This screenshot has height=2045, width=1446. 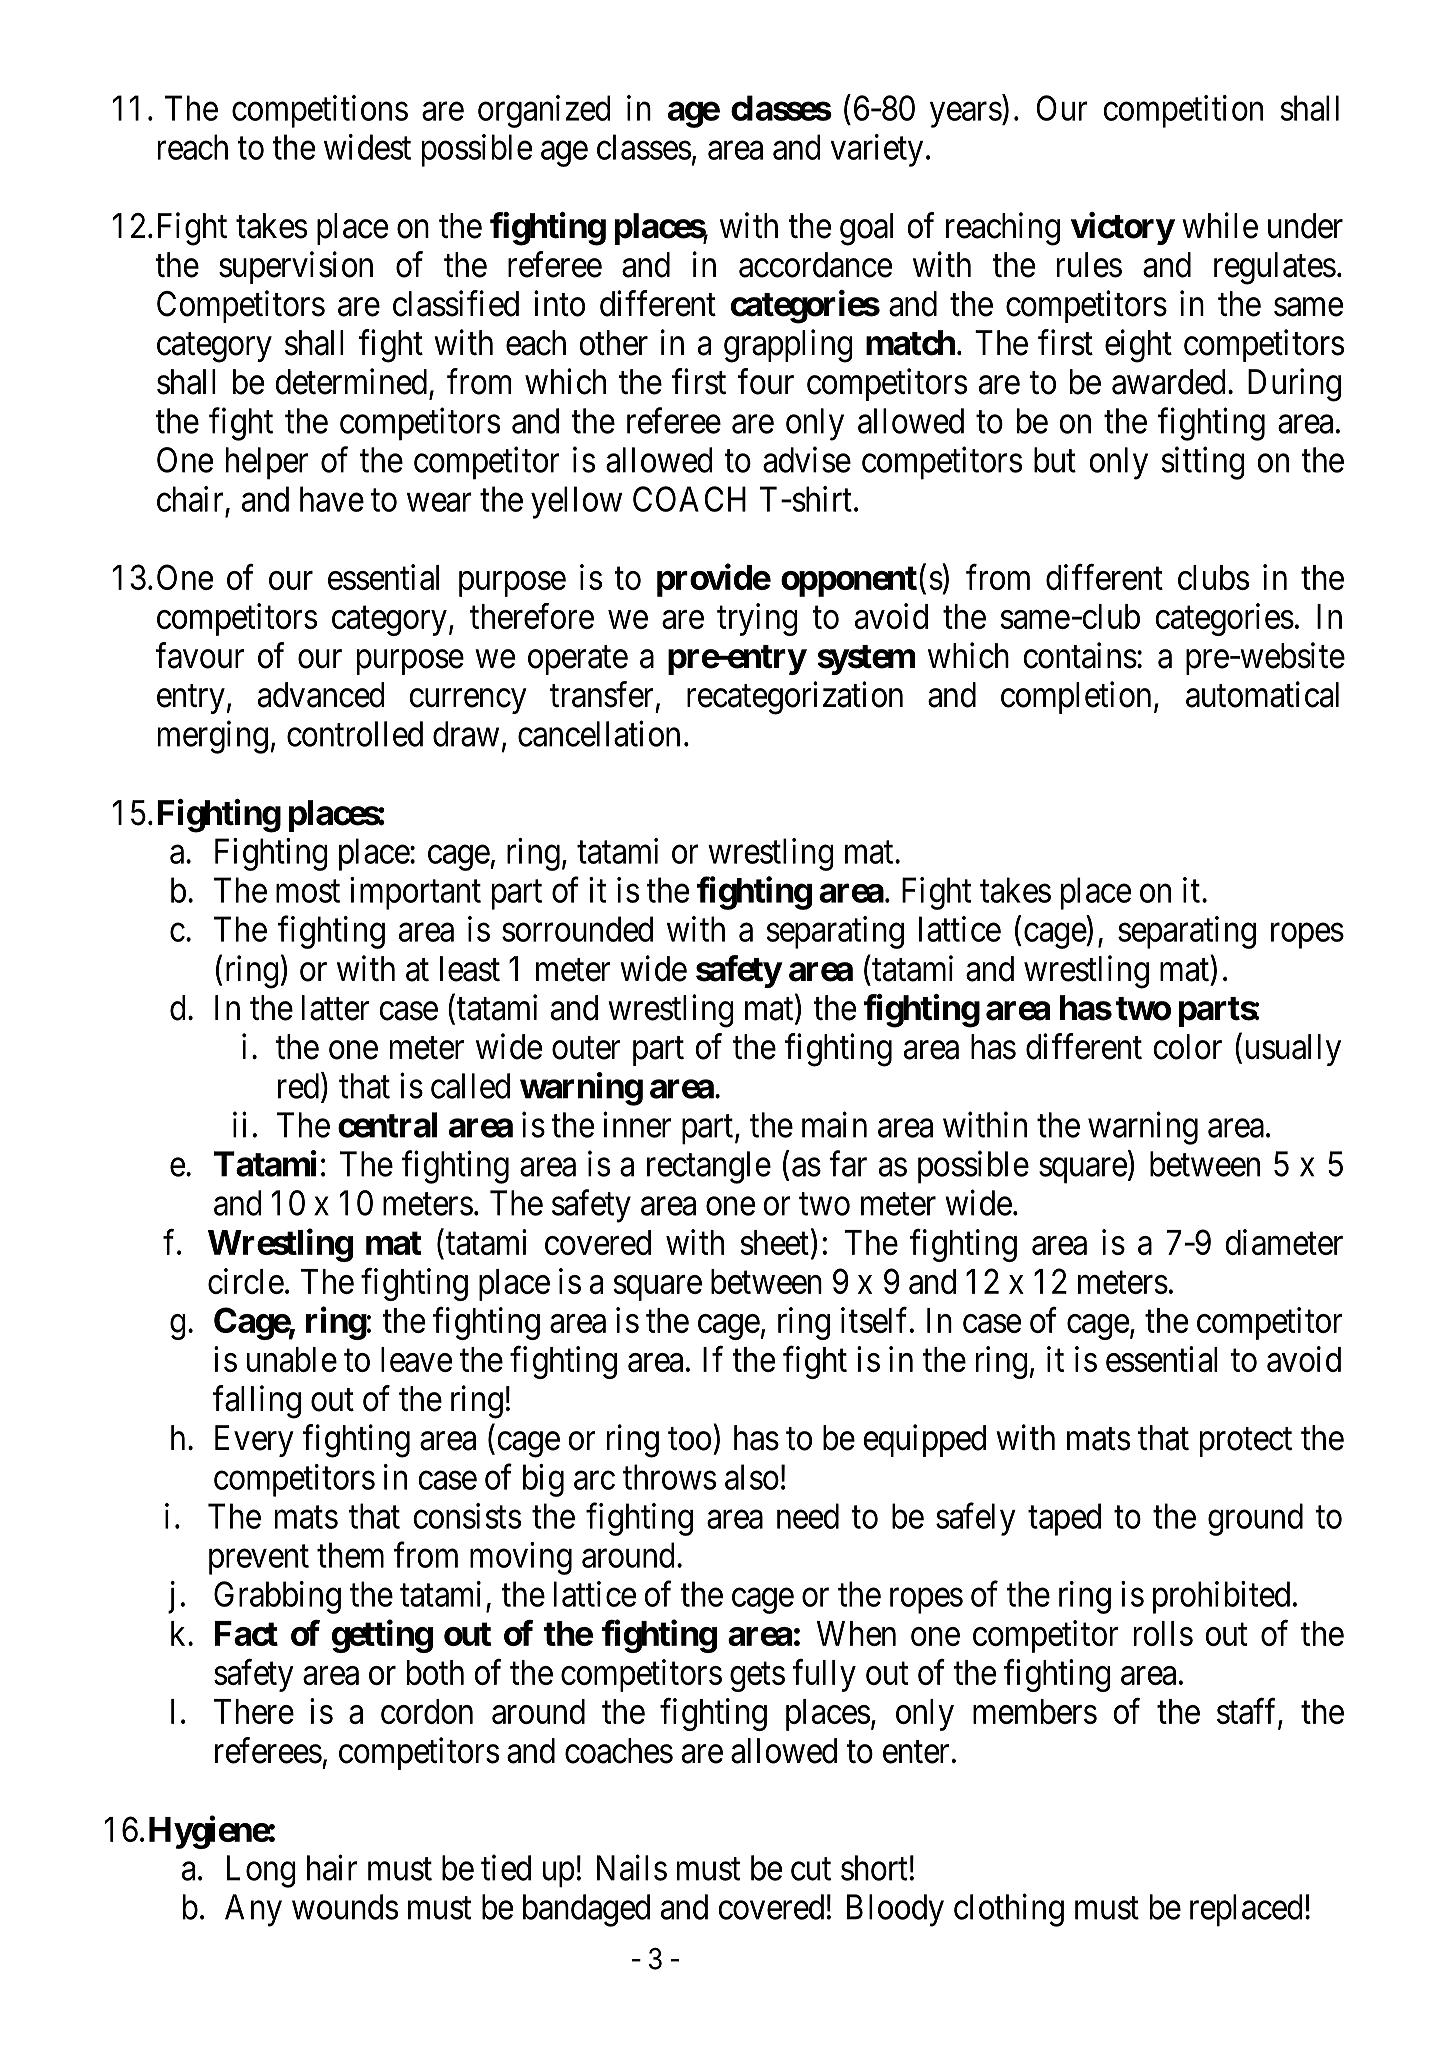 I want to click on protect, so click(x=1246, y=1442).
